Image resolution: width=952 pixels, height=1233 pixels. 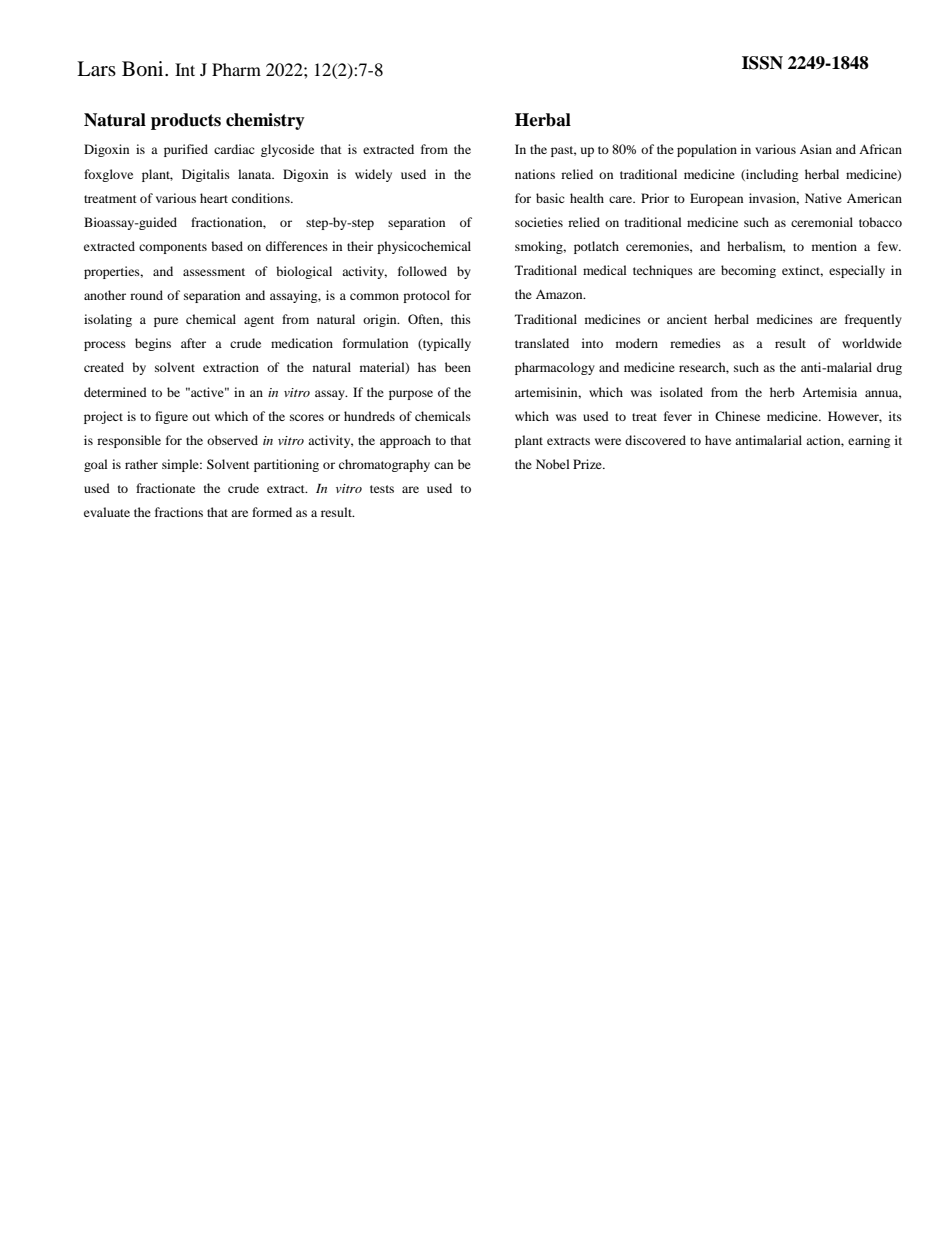 I want to click on Boni, so click(x=144, y=69).
